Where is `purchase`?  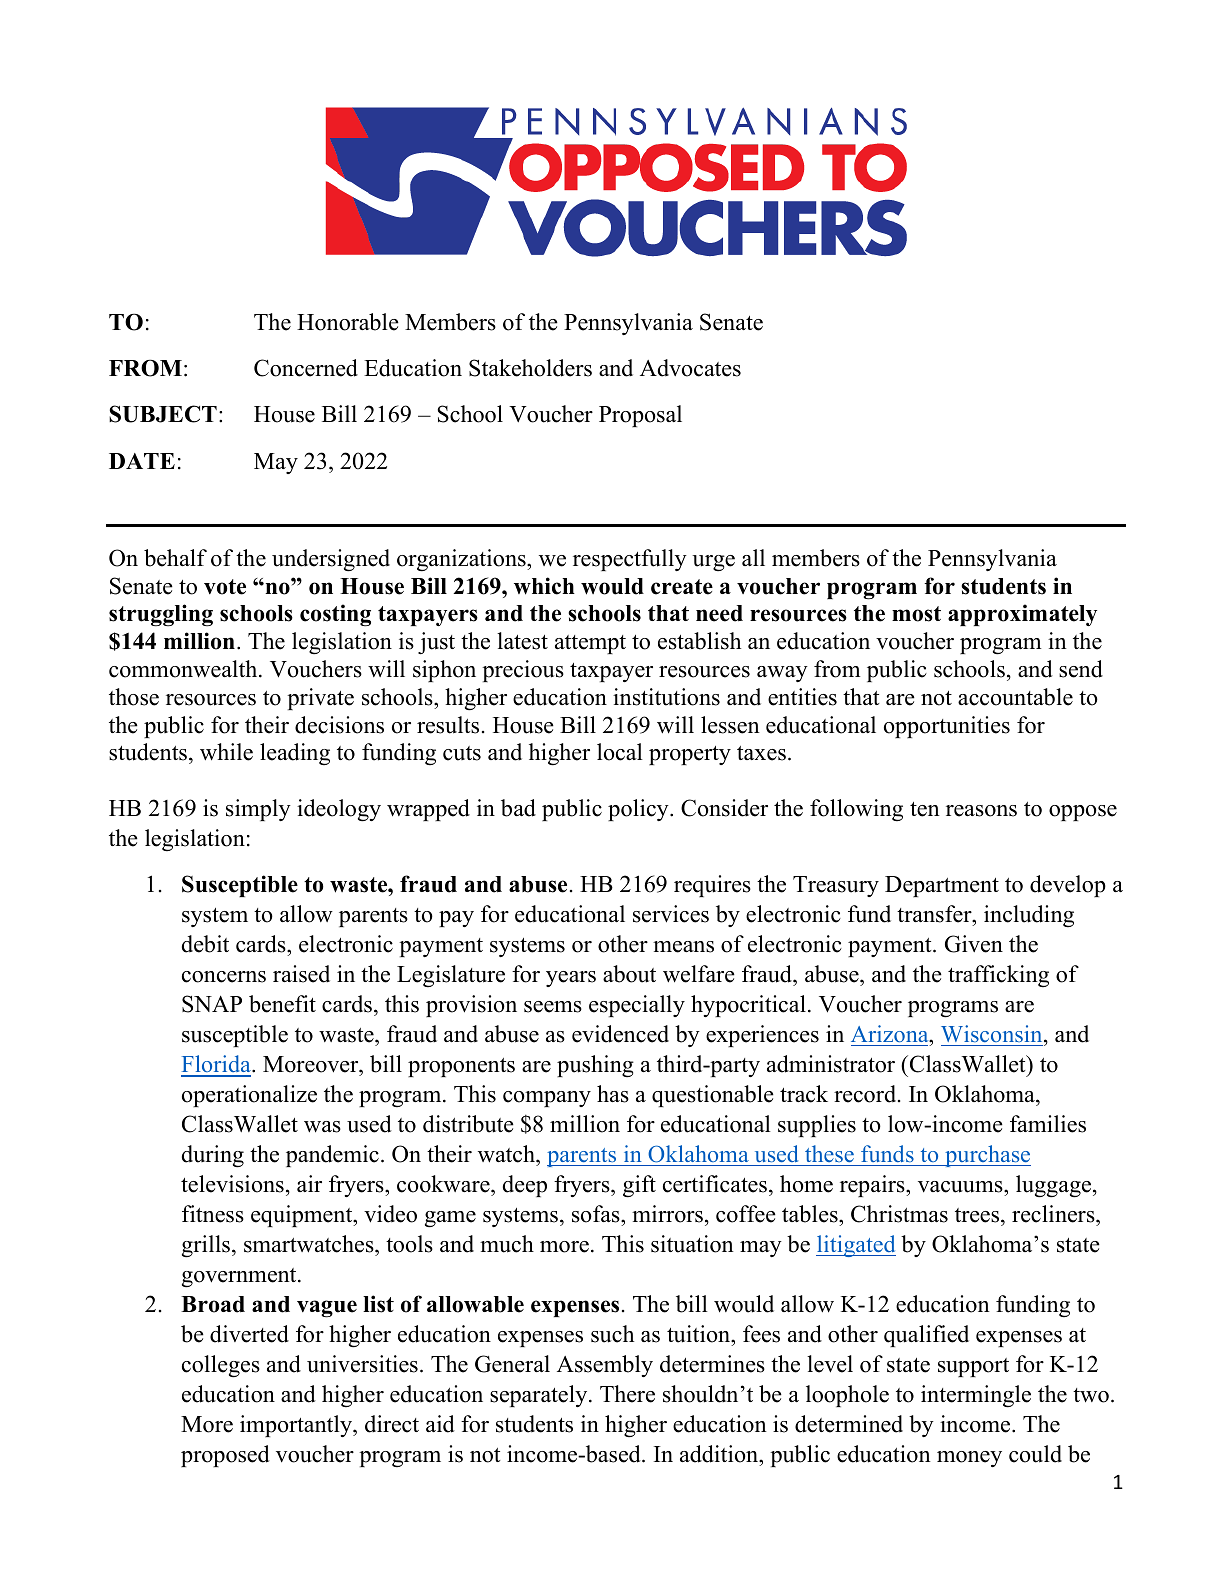
purchase is located at coordinates (987, 1156).
